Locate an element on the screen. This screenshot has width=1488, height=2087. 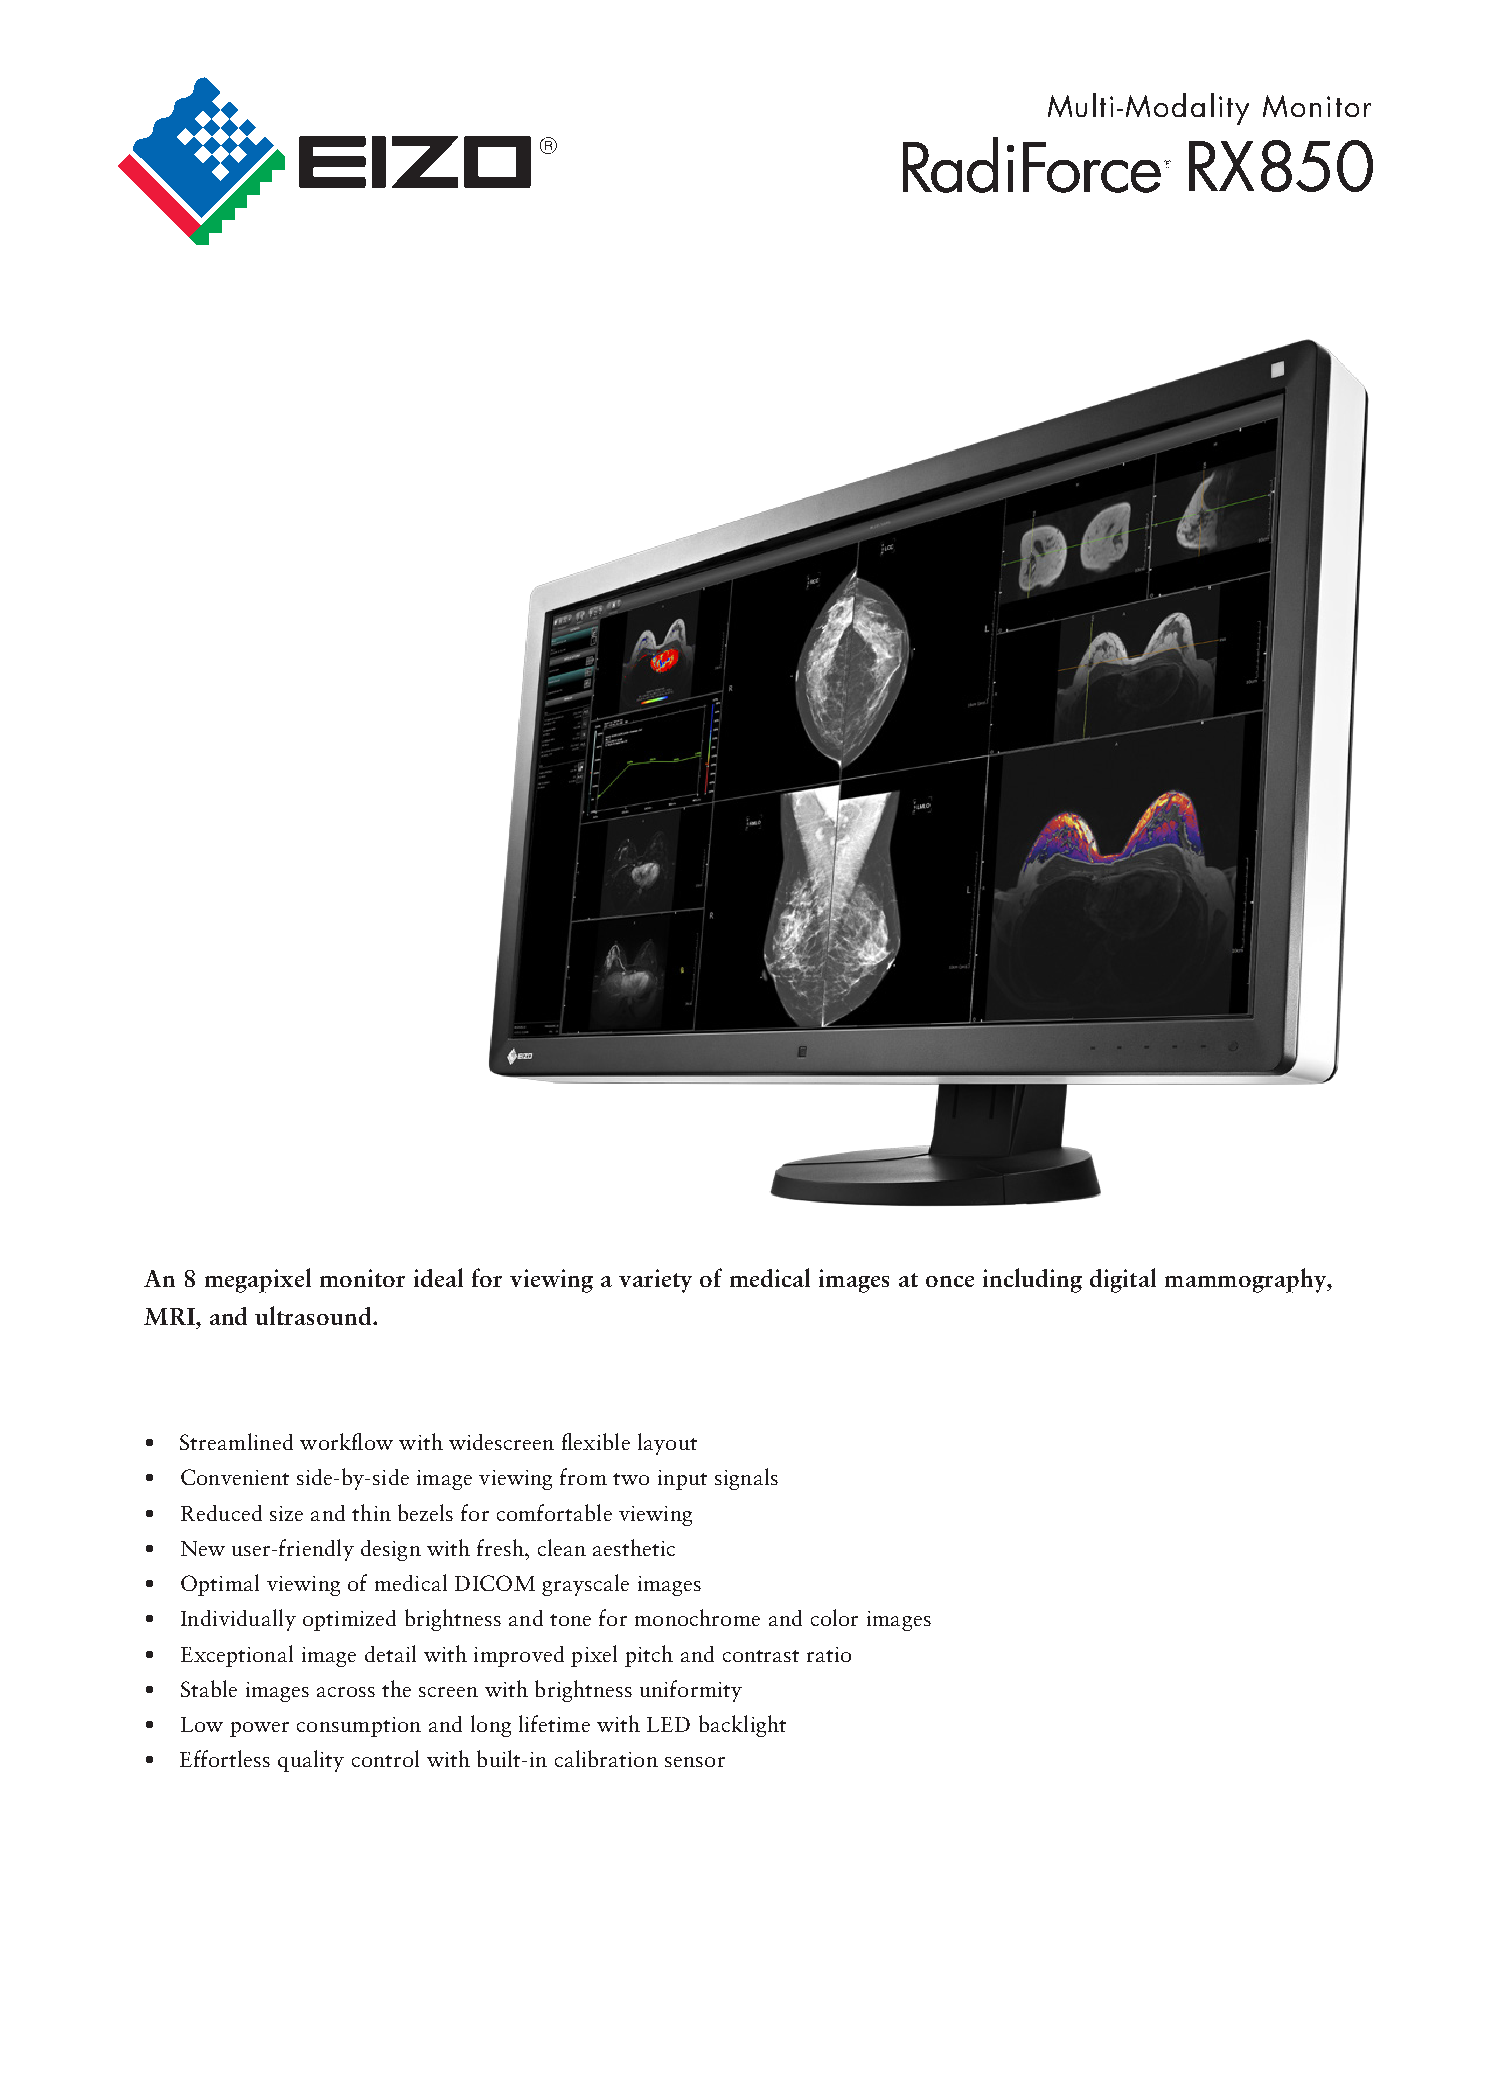
variety is located at coordinates (655, 1281).
